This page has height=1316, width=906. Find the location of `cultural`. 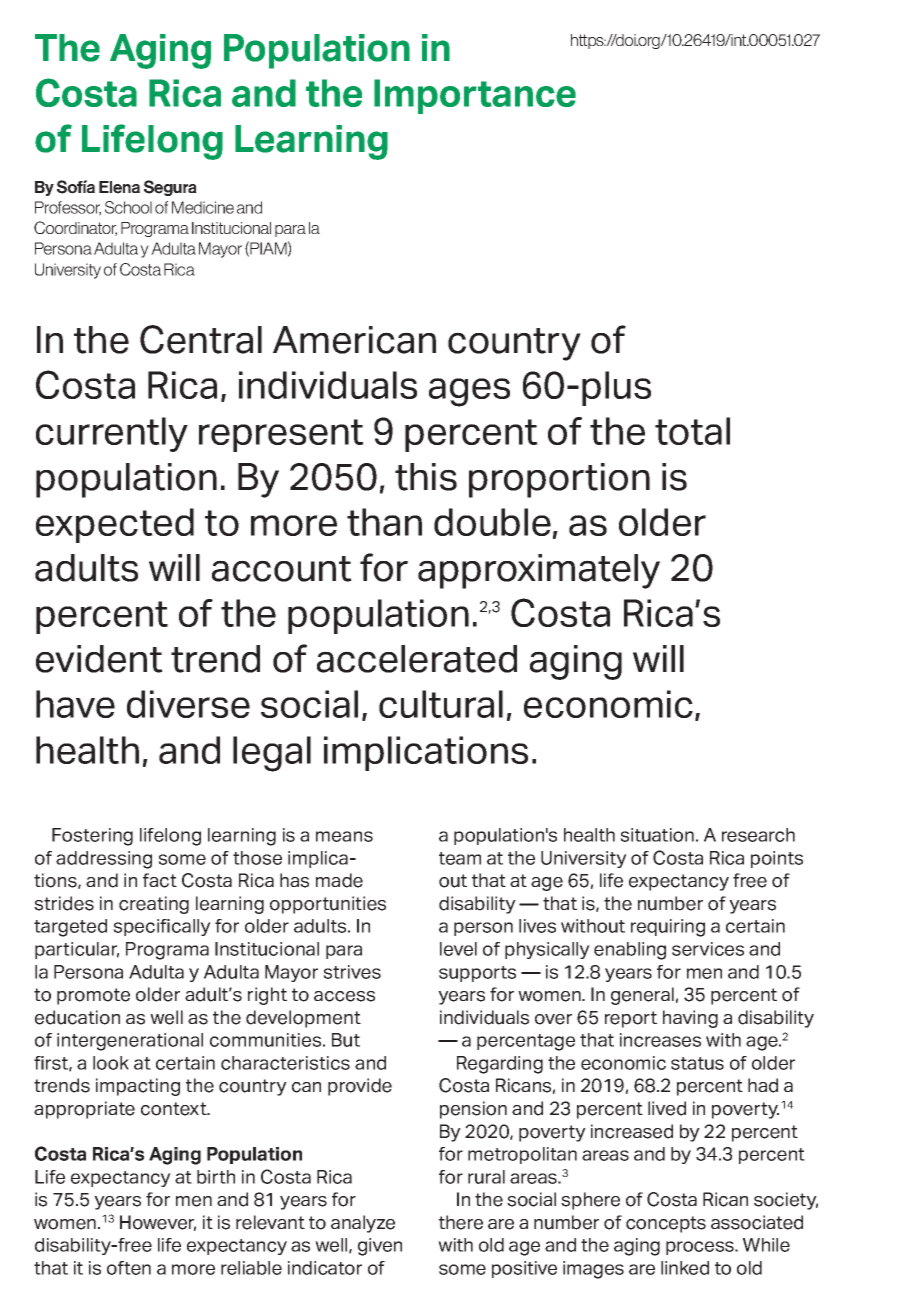

cultural is located at coordinates (441, 704).
